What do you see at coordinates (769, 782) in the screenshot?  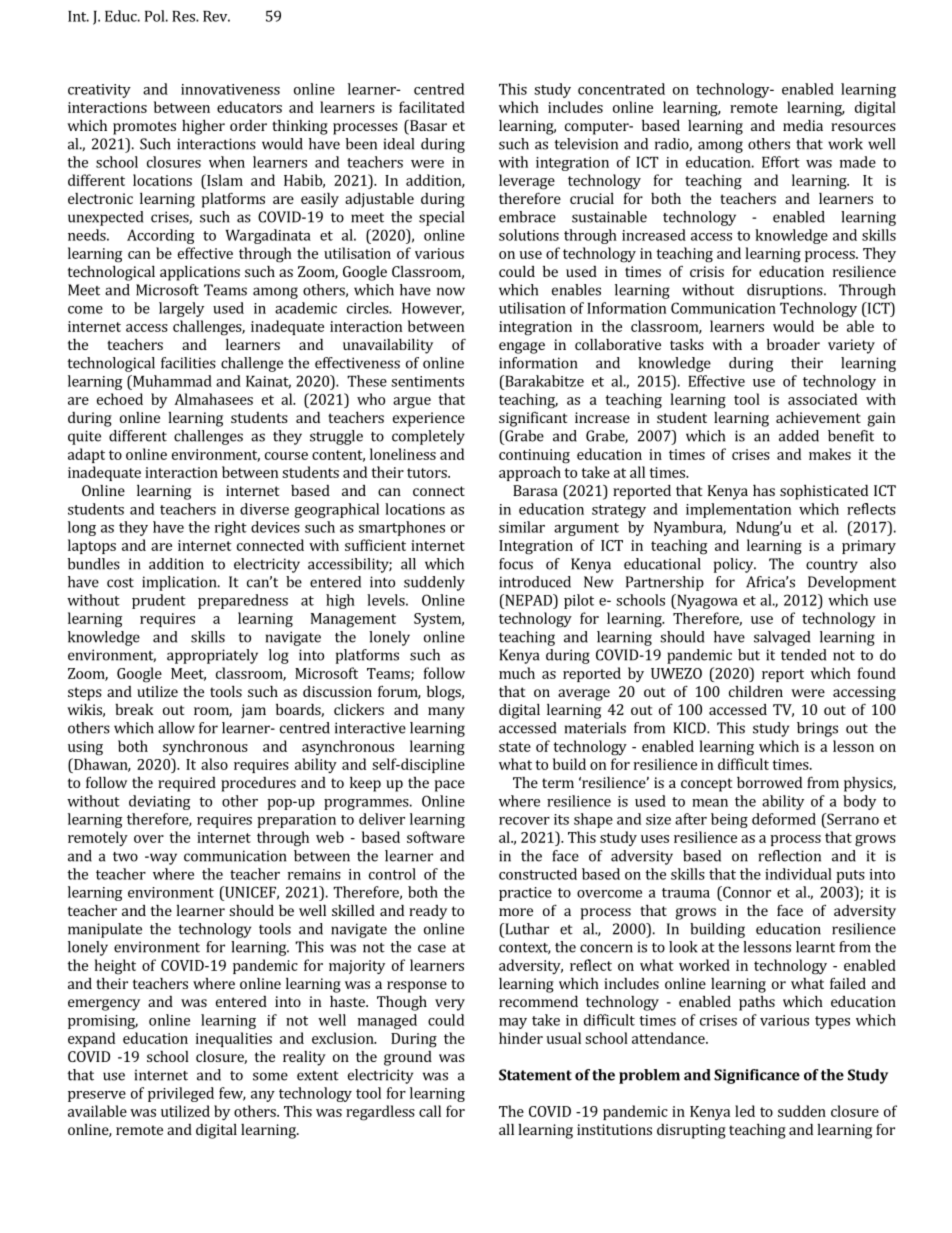 I see `borrowed` at bounding box center [769, 782].
